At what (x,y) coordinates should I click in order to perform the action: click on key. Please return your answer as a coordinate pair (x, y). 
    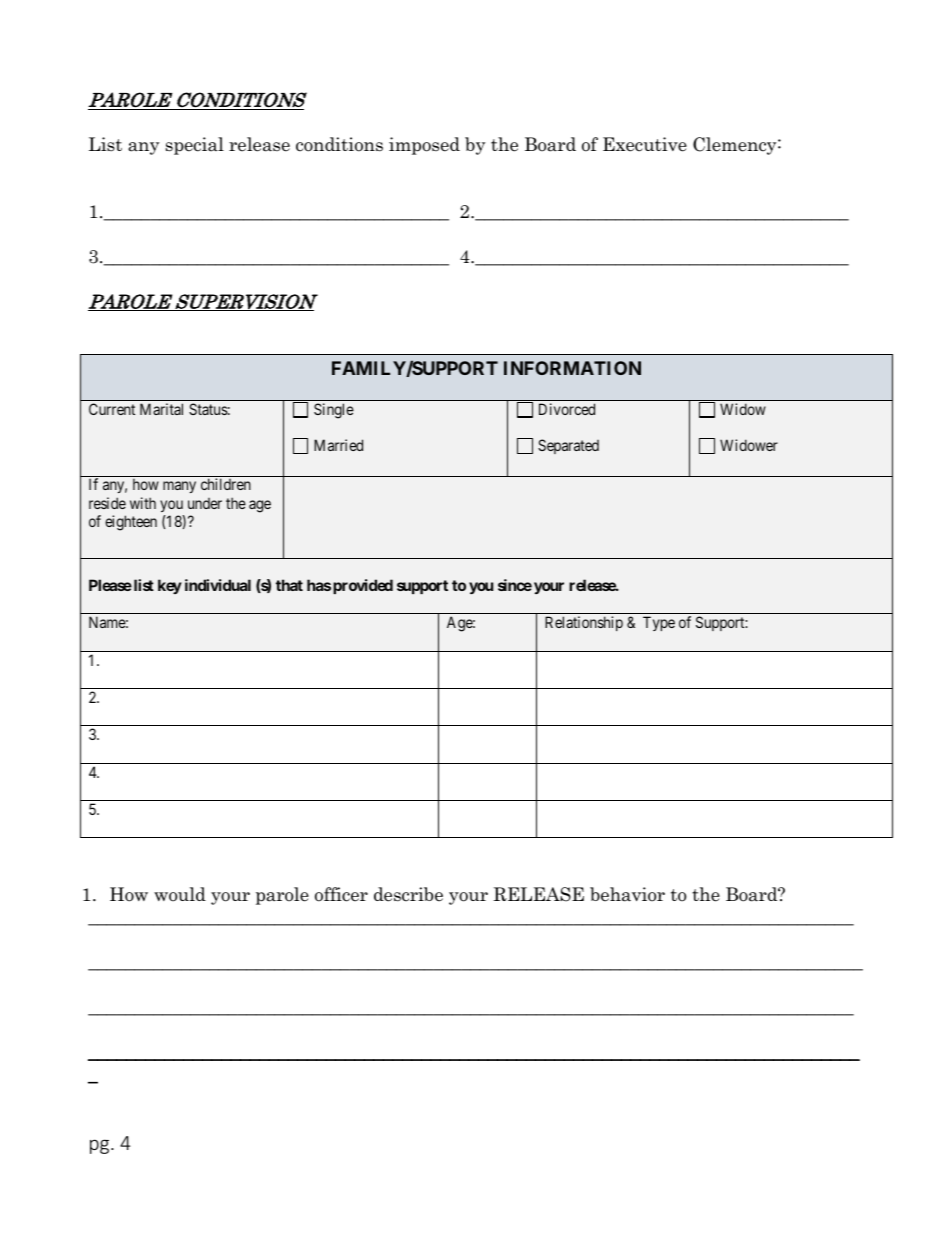
    Looking at the image, I should click on (170, 586).
